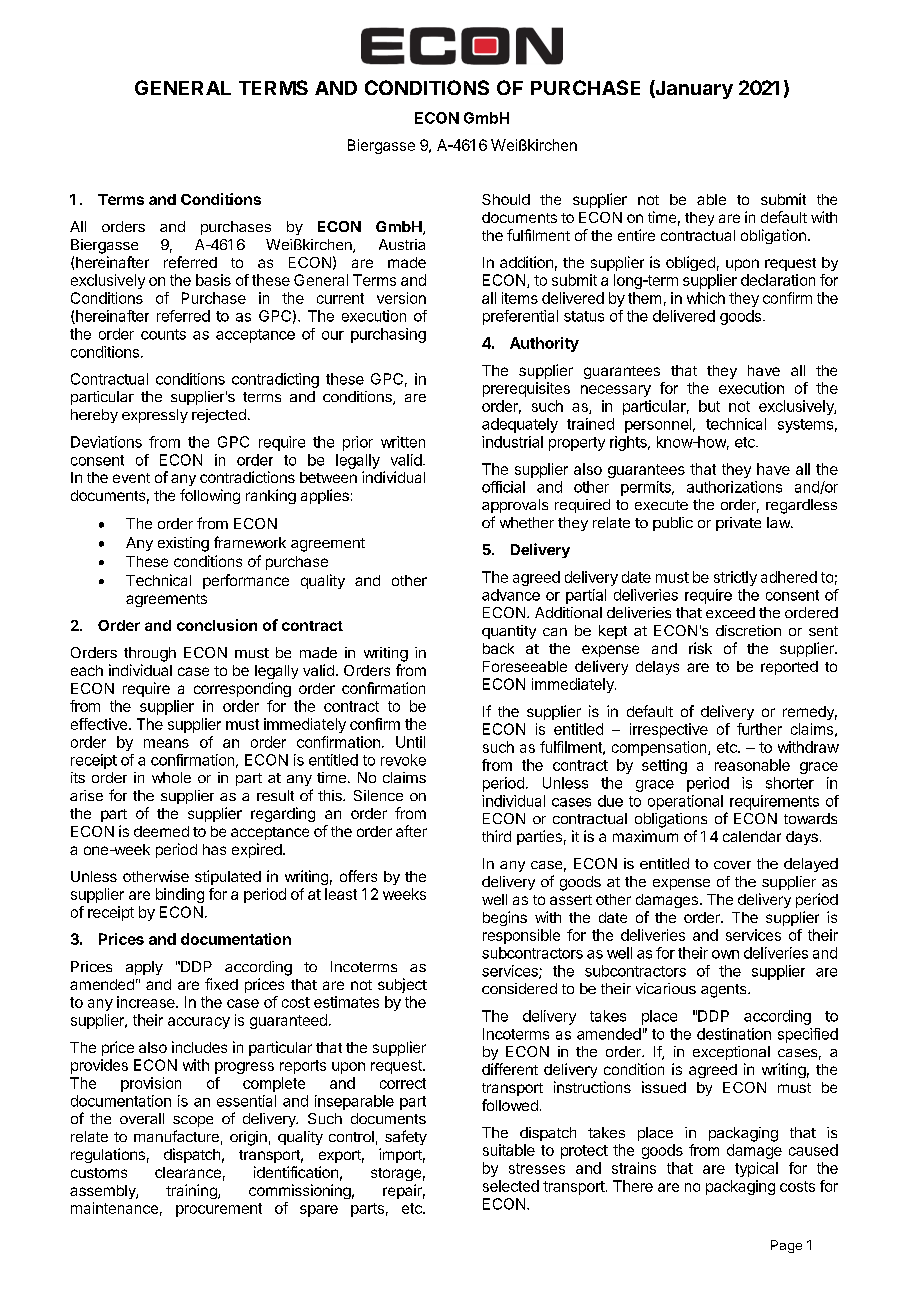  What do you see at coordinates (166, 743) in the screenshot?
I see `means` at bounding box center [166, 743].
